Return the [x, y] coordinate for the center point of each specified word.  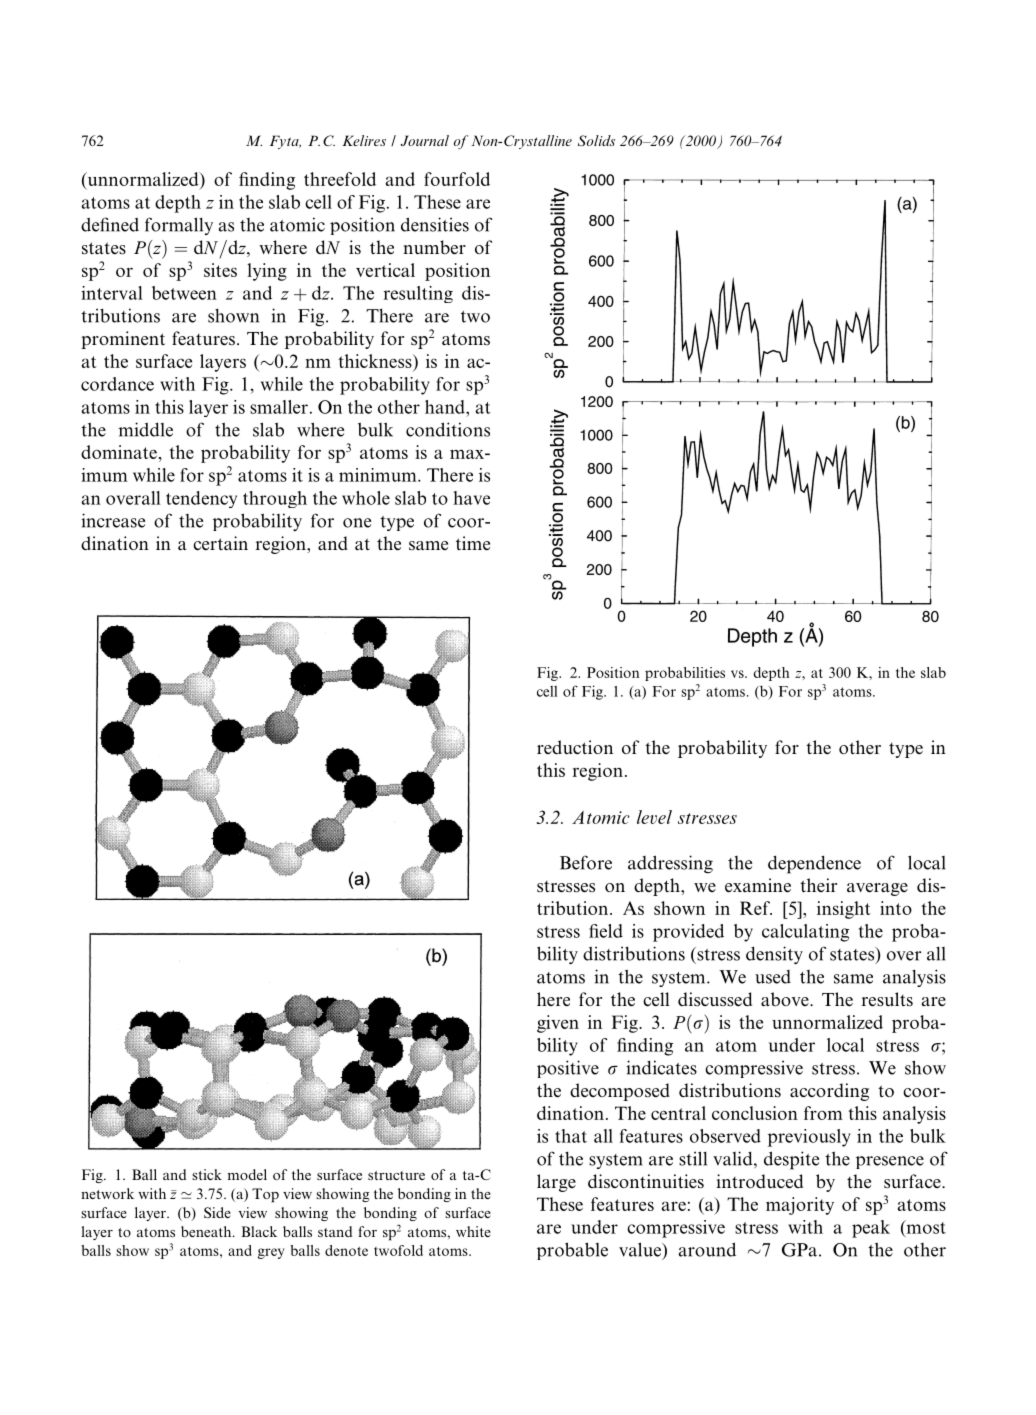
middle [145, 429]
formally [179, 226]
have [471, 498]
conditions [448, 429]
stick [207, 1174]
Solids [596, 140]
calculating [805, 933]
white [473, 1231]
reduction [575, 747]
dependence [814, 864]
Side [217, 1212]
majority [800, 1206]
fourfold [457, 179]
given [558, 1024]
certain [220, 543]
